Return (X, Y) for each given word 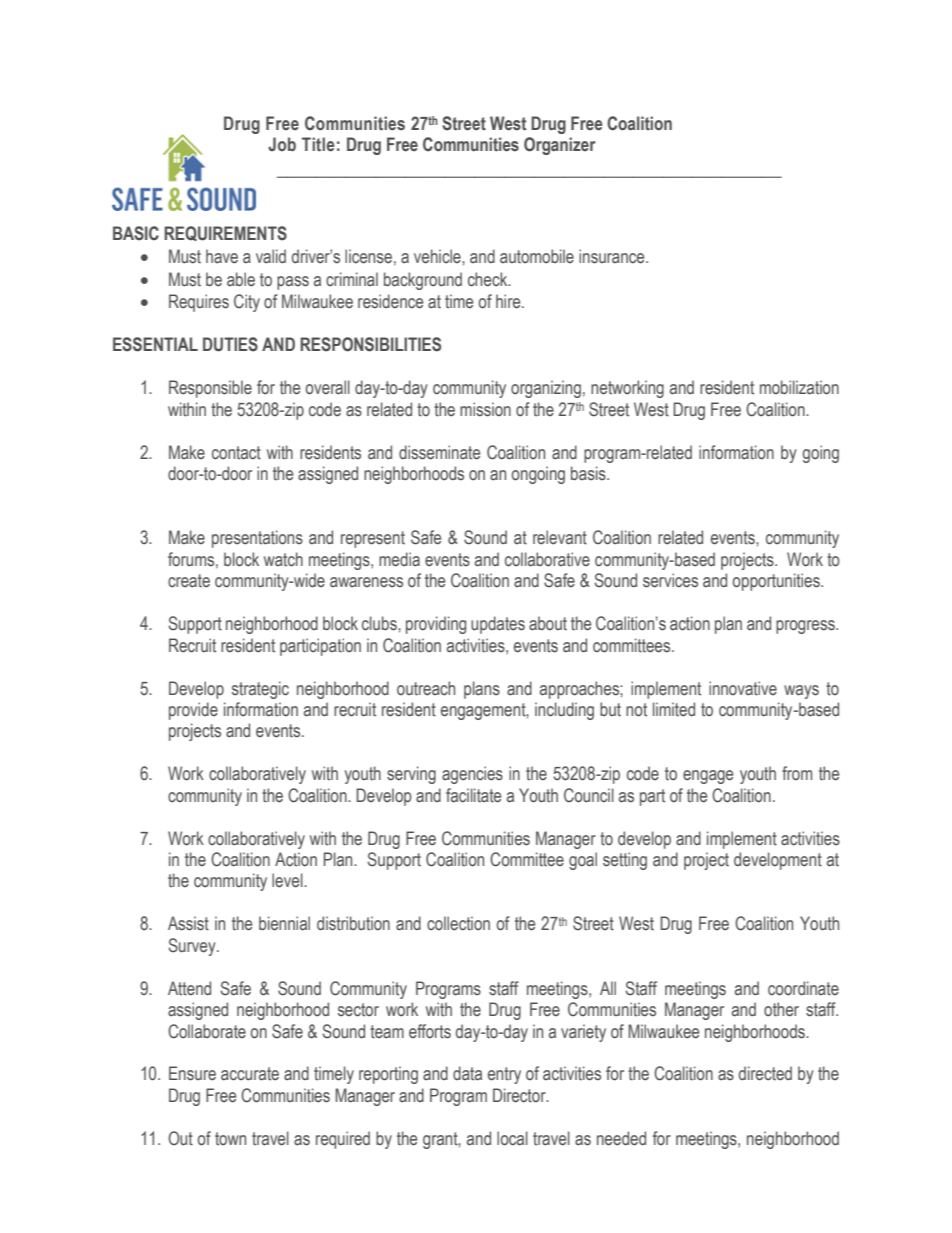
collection (458, 923)
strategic (260, 690)
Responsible (210, 389)
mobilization (799, 387)
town (230, 1139)
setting (625, 861)
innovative (743, 688)
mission (485, 409)
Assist (188, 923)
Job (282, 144)
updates (498, 625)
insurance (613, 256)
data (467, 1073)
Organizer (560, 146)
